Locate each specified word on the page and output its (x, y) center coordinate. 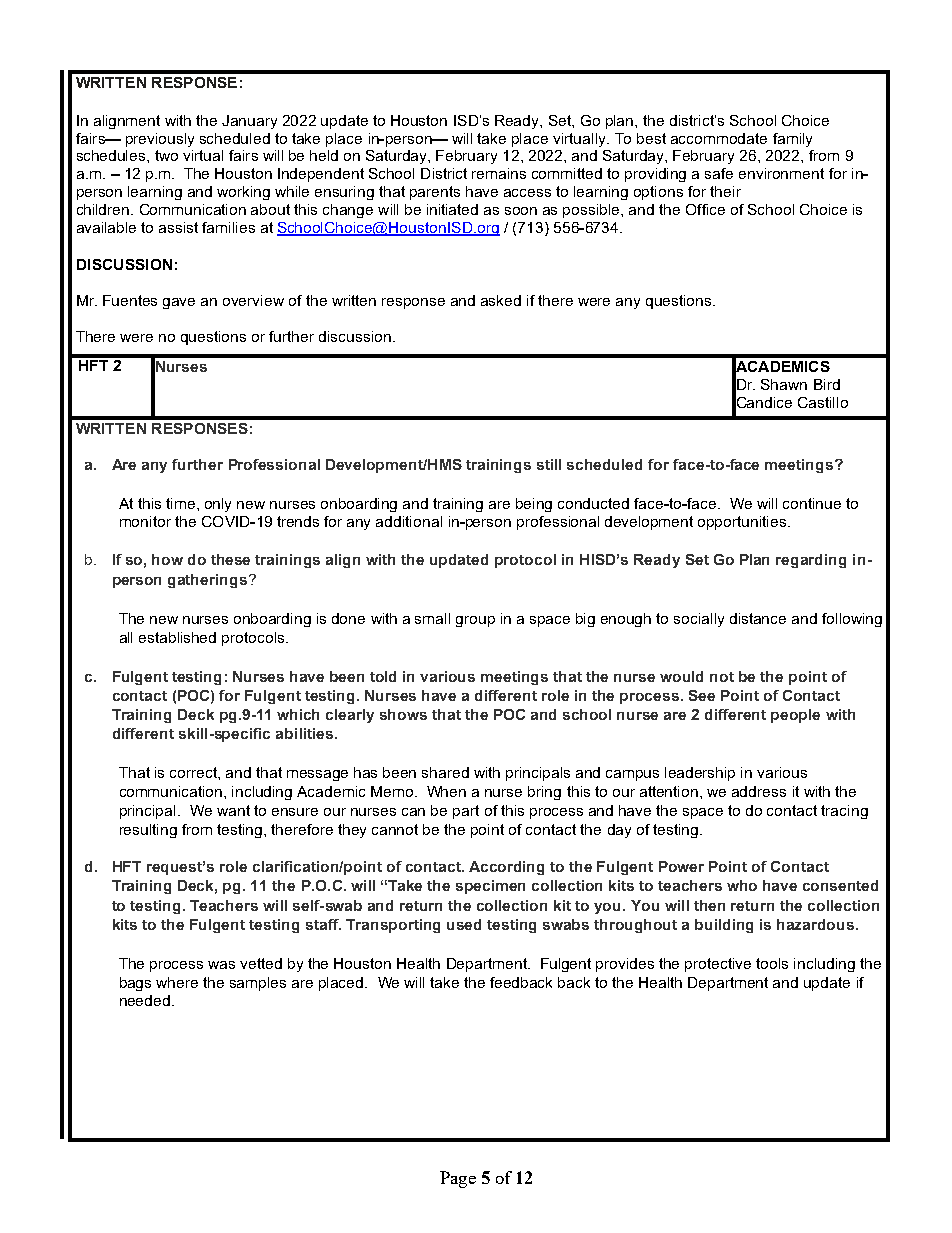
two (166, 155)
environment (781, 173)
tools (772, 963)
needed (145, 1000)
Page (458, 1179)
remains (499, 173)
